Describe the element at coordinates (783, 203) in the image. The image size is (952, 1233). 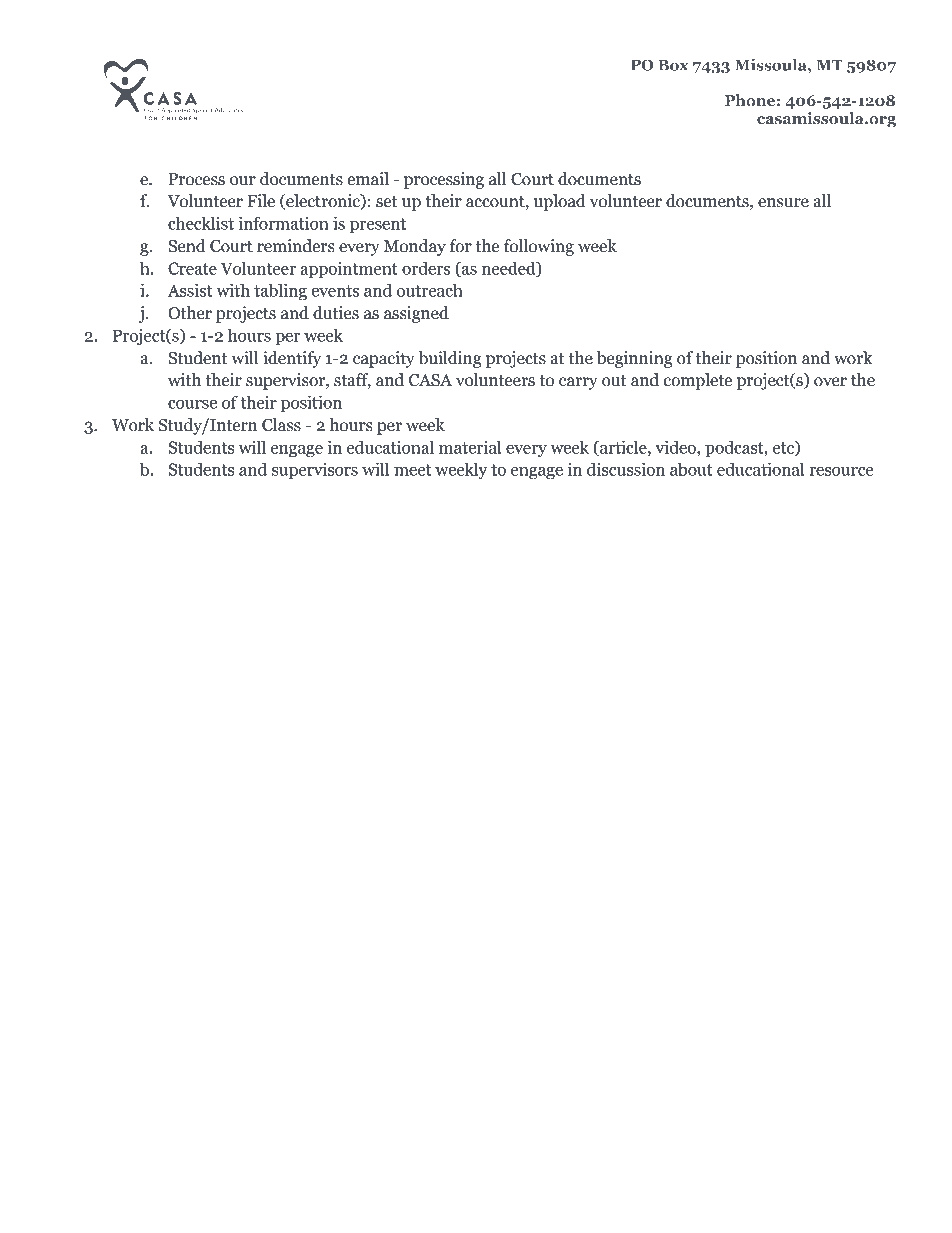
I see `ensure` at that location.
